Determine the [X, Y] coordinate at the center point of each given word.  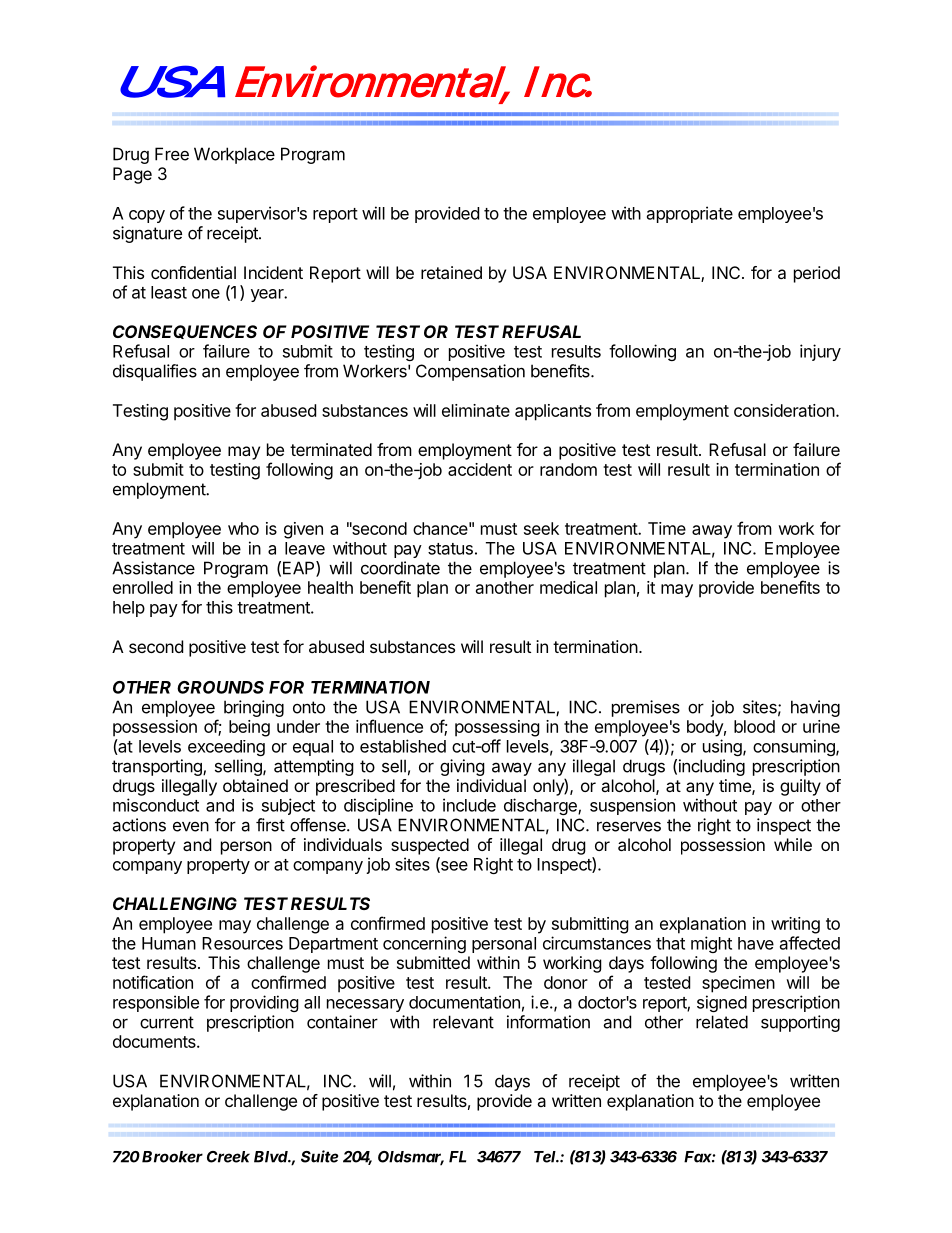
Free [172, 154]
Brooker [172, 1157]
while [793, 844]
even [191, 827]
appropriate [690, 214]
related [722, 1022]
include [469, 805]
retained [451, 272]
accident [480, 469]
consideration [784, 410]
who [243, 528]
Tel [546, 1157]
